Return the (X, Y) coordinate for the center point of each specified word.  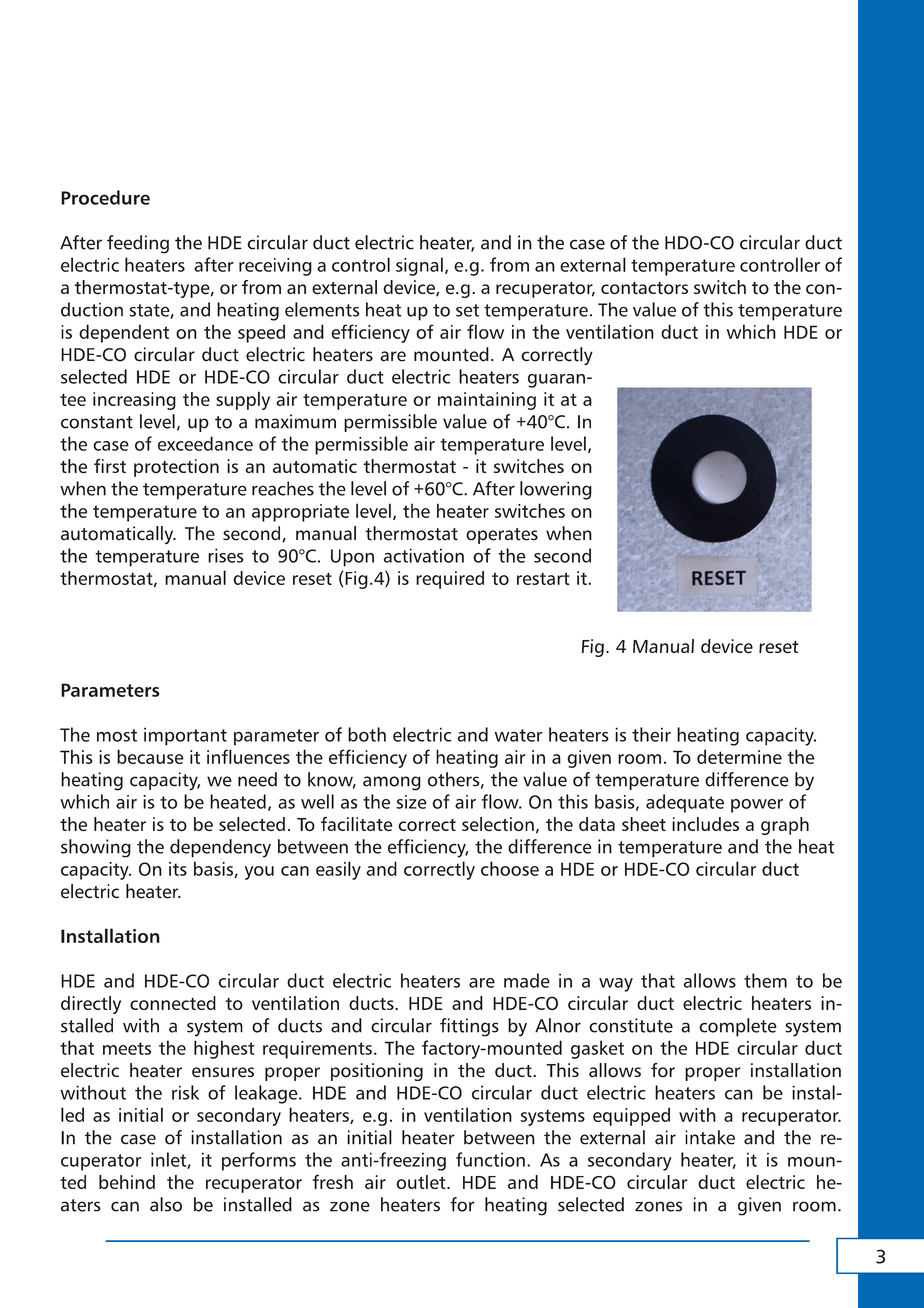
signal (419, 266)
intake (710, 1137)
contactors (644, 288)
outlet (422, 1182)
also (166, 1204)
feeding (138, 244)
